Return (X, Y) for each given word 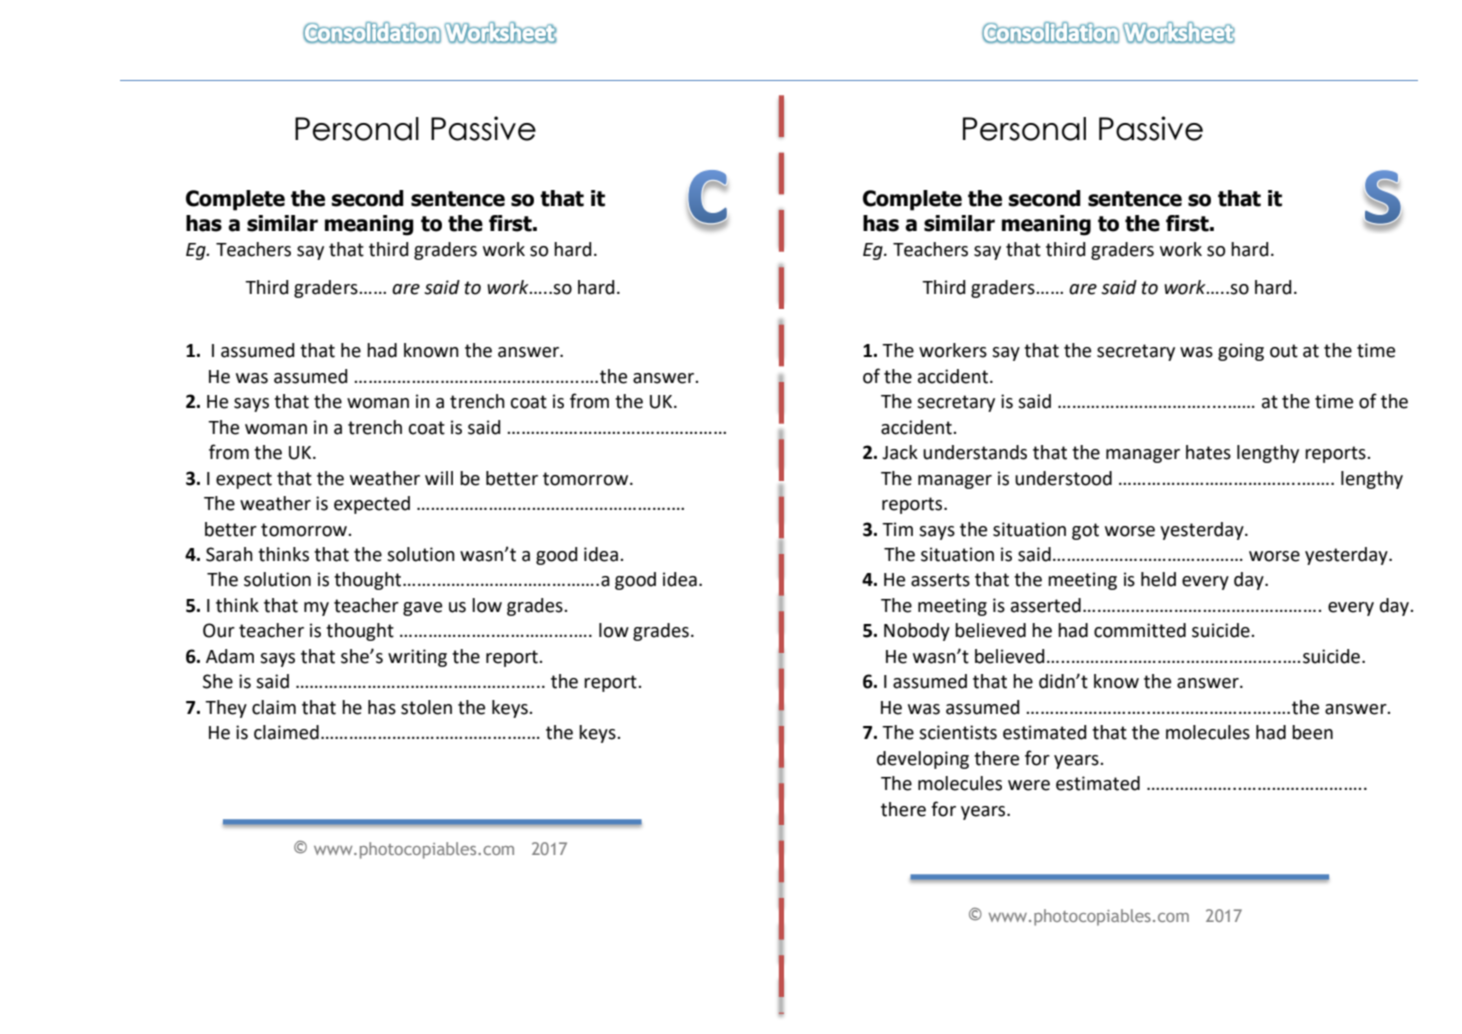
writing (417, 658)
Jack (900, 452)
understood (1063, 478)
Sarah (229, 554)
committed (1140, 630)
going (1241, 352)
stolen (426, 707)
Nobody (917, 632)
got (1085, 531)
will (439, 478)
